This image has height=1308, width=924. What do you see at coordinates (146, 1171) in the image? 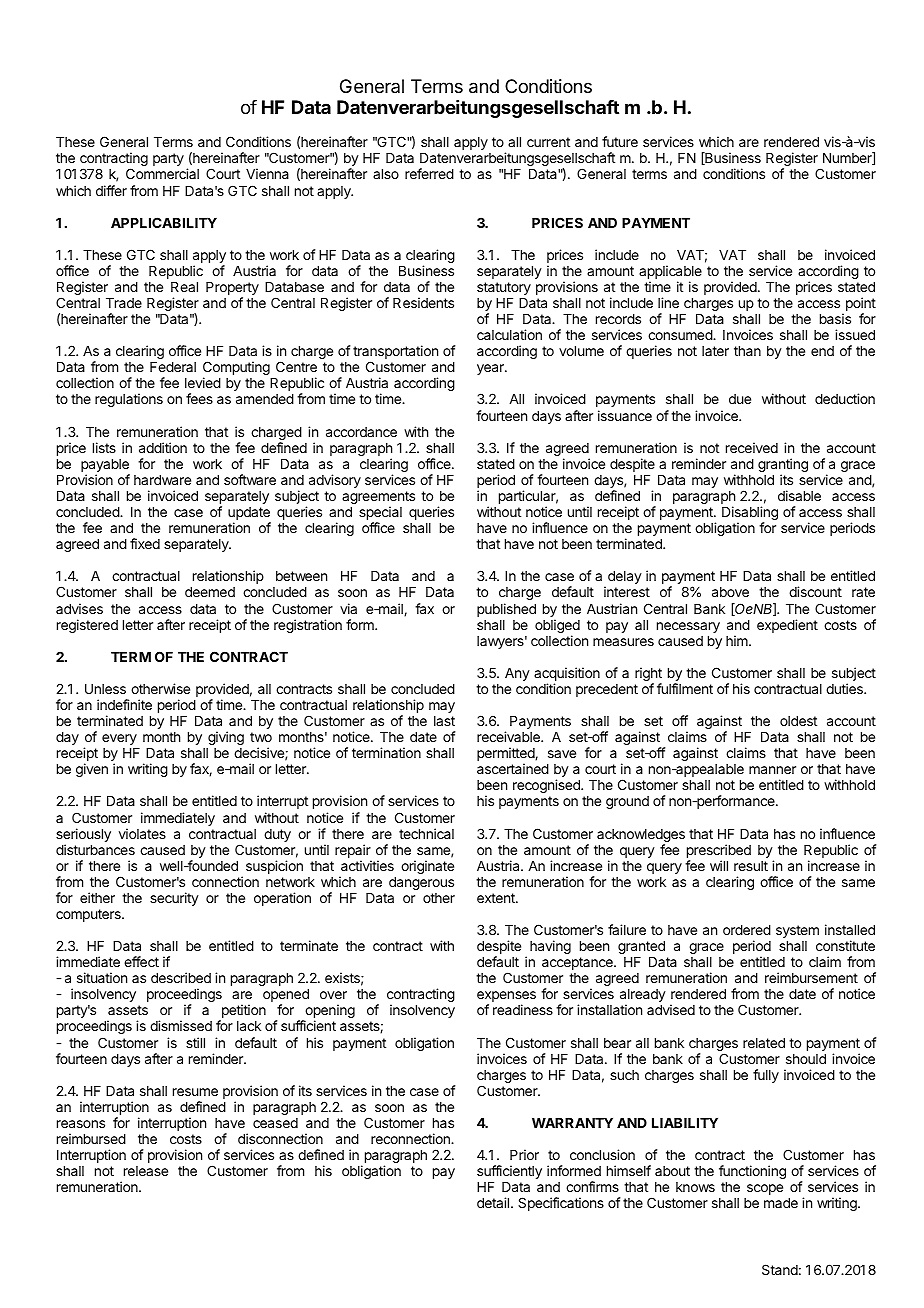
I see `release` at bounding box center [146, 1171].
